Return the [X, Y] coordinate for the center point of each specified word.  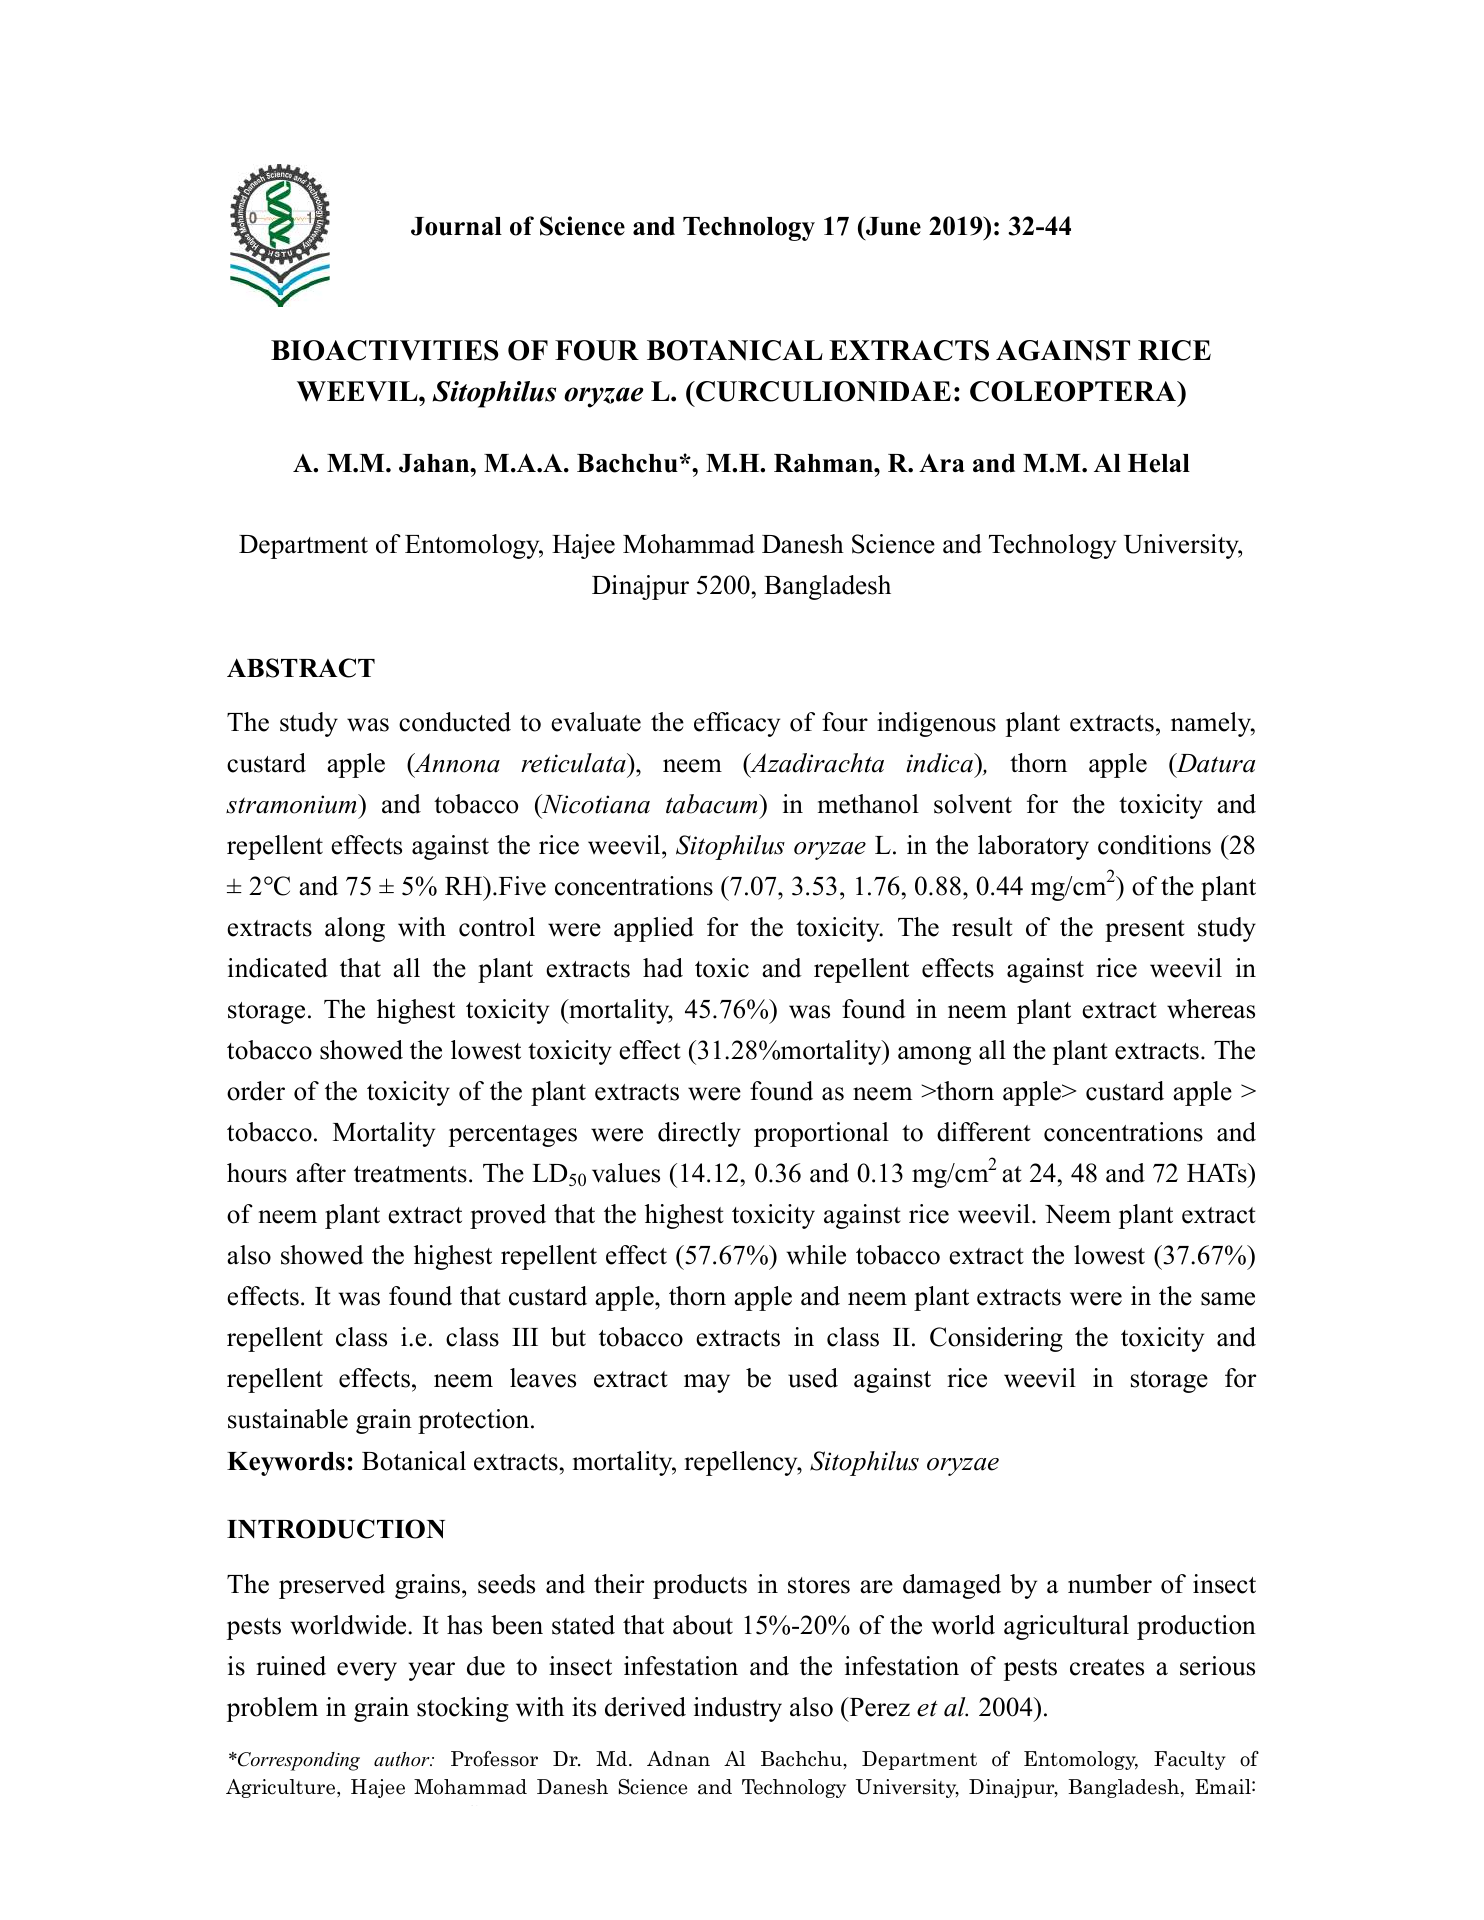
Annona [456, 763]
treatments [410, 1174]
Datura [1214, 763]
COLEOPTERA [1074, 391]
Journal [456, 226]
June [892, 226]
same [1228, 1299]
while [816, 1255]
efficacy [737, 724]
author [403, 1759]
